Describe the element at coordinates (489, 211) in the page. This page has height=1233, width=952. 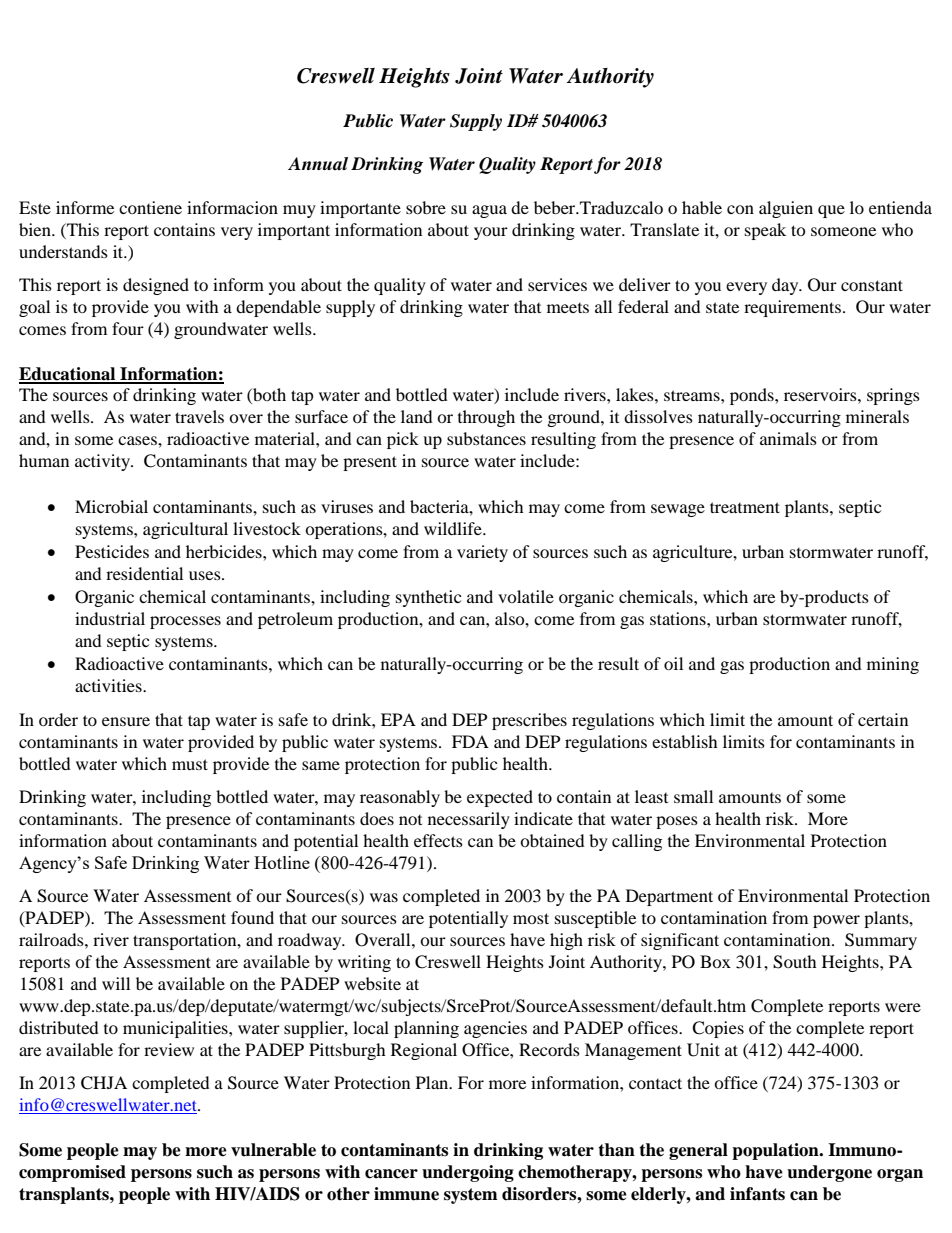
I see `agua` at that location.
